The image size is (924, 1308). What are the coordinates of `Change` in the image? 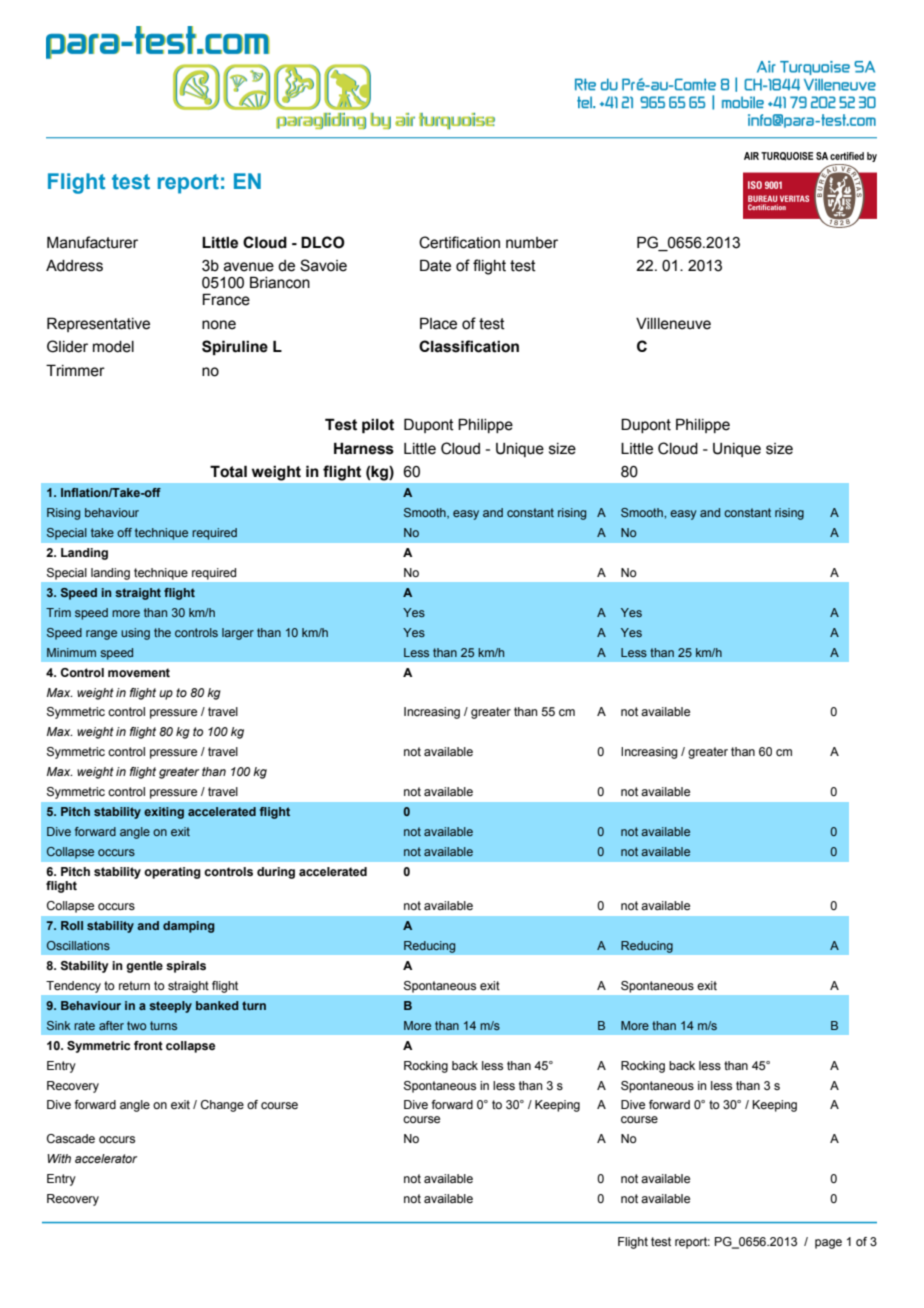 It's located at (222, 1106).
